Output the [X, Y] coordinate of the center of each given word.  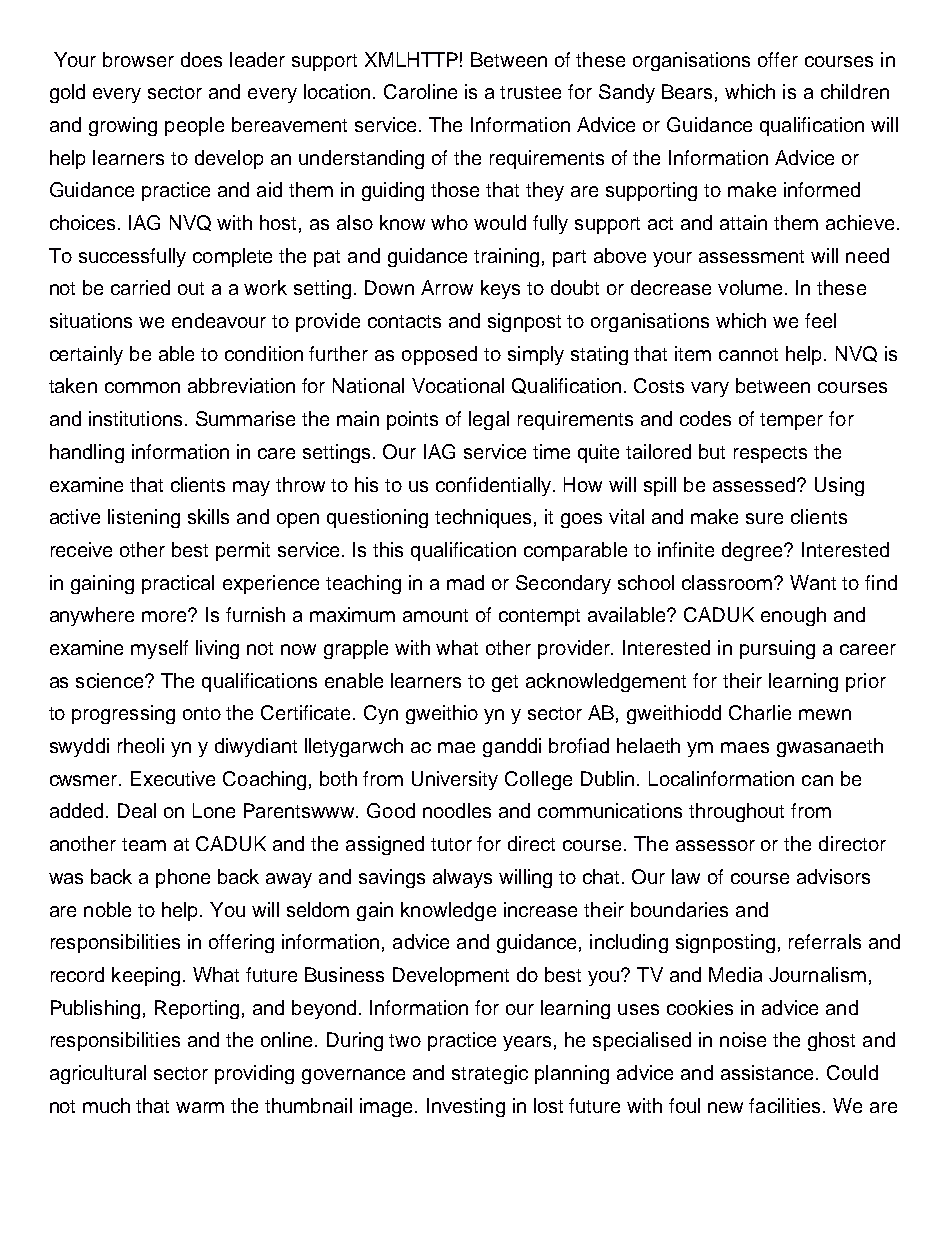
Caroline [420, 91]
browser [138, 59]
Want [813, 582]
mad [465, 582]
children [855, 91]
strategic [490, 1074]
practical [178, 584]
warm [200, 1107]
